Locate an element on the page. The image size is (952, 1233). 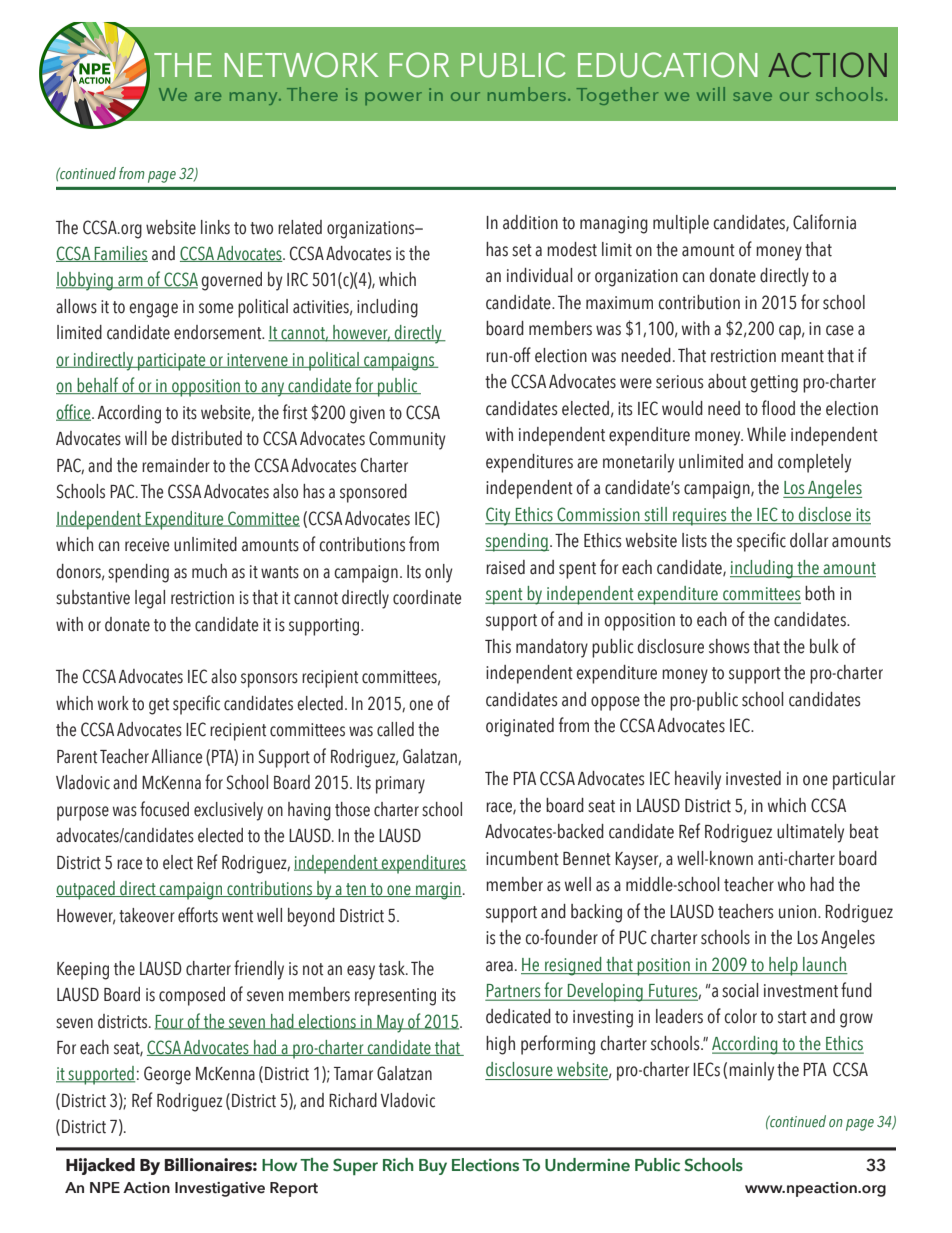
Investigative is located at coordinates (220, 1189).
